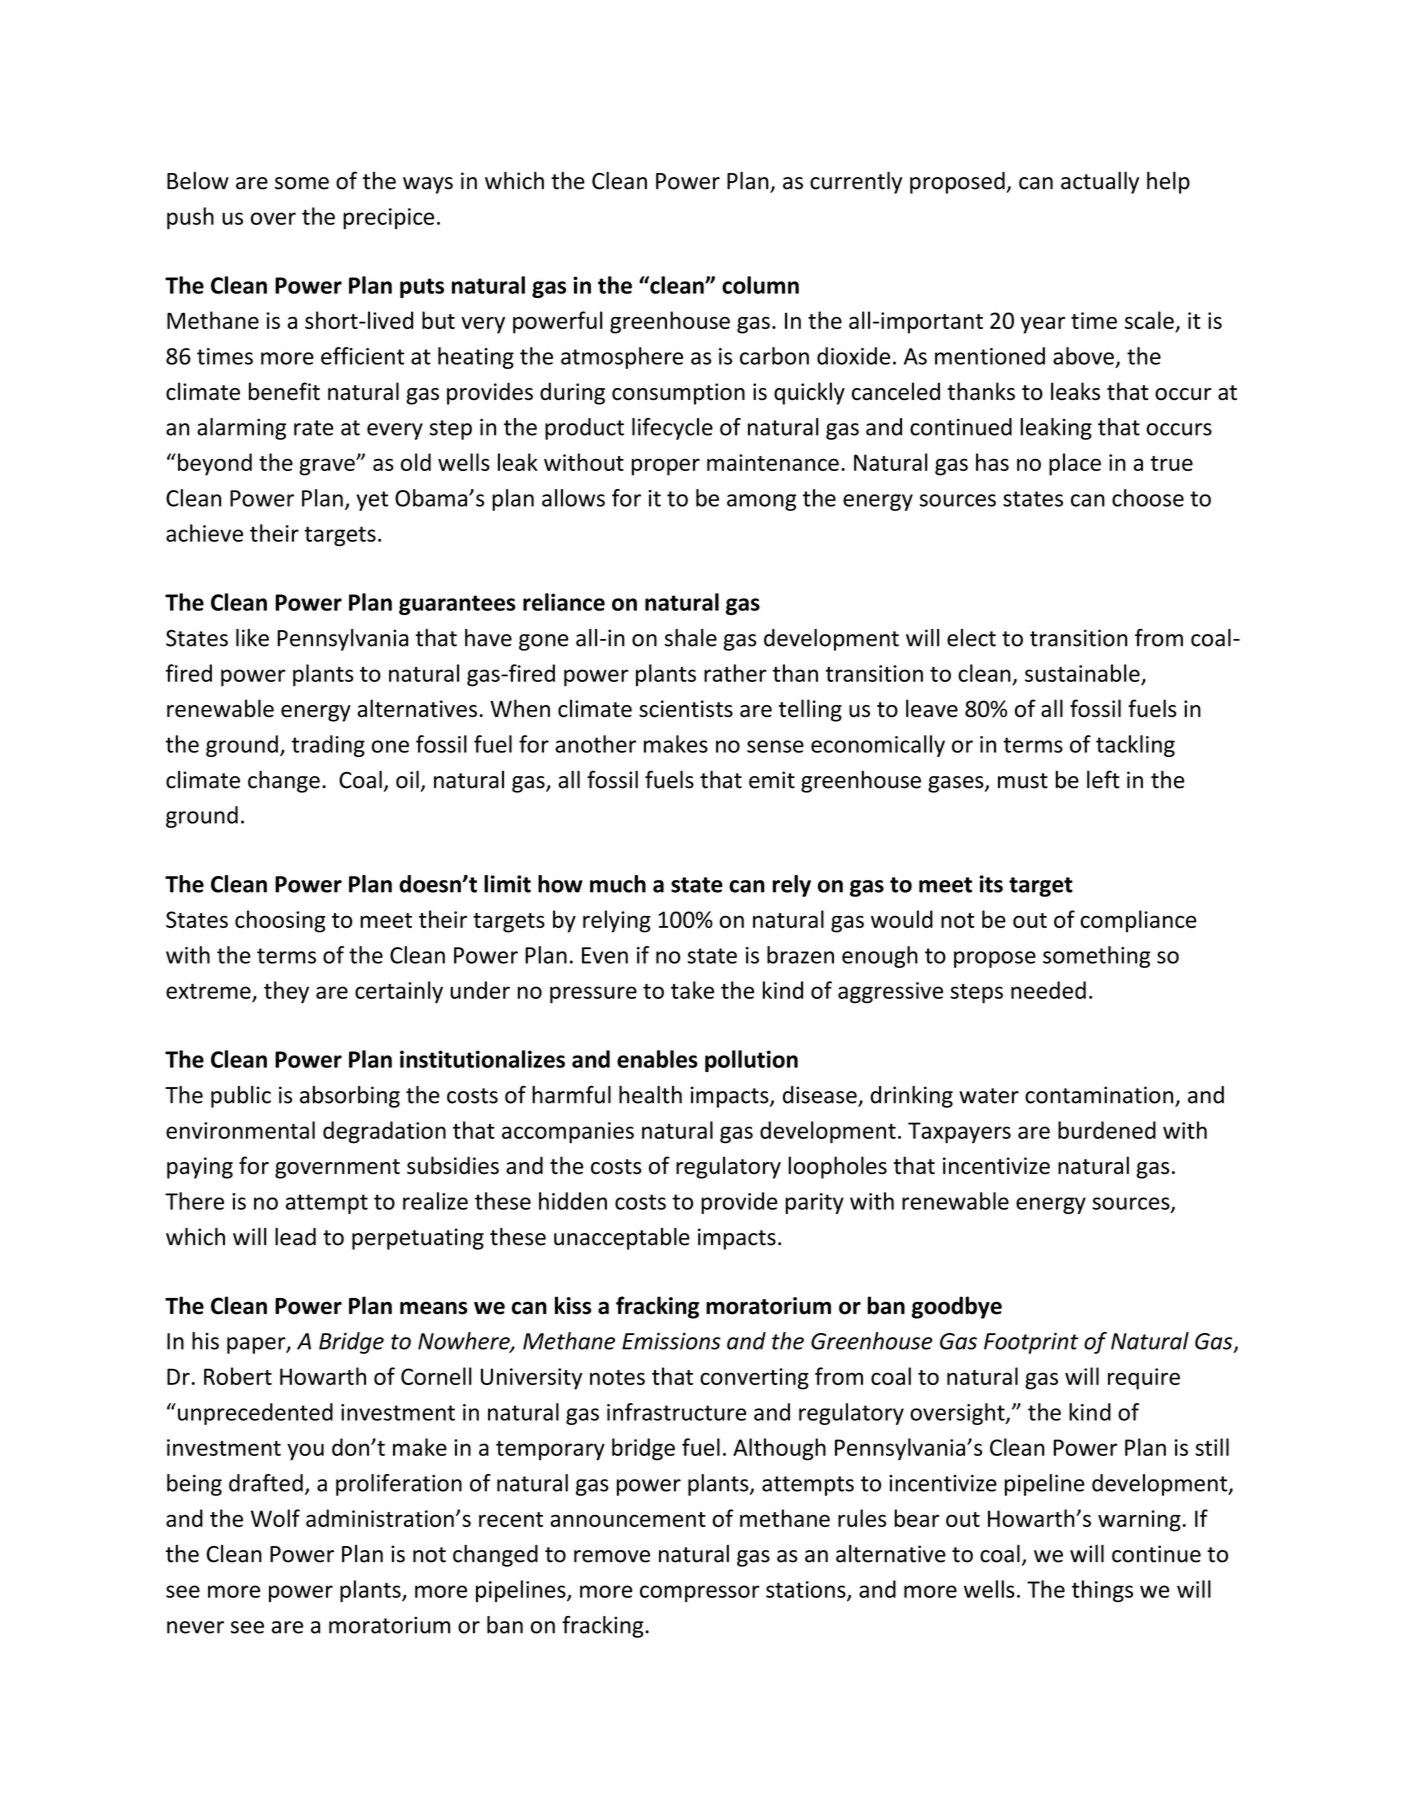 This page has height=1819, width=1406. What do you see at coordinates (735, 673) in the page?
I see `rather` at bounding box center [735, 673].
